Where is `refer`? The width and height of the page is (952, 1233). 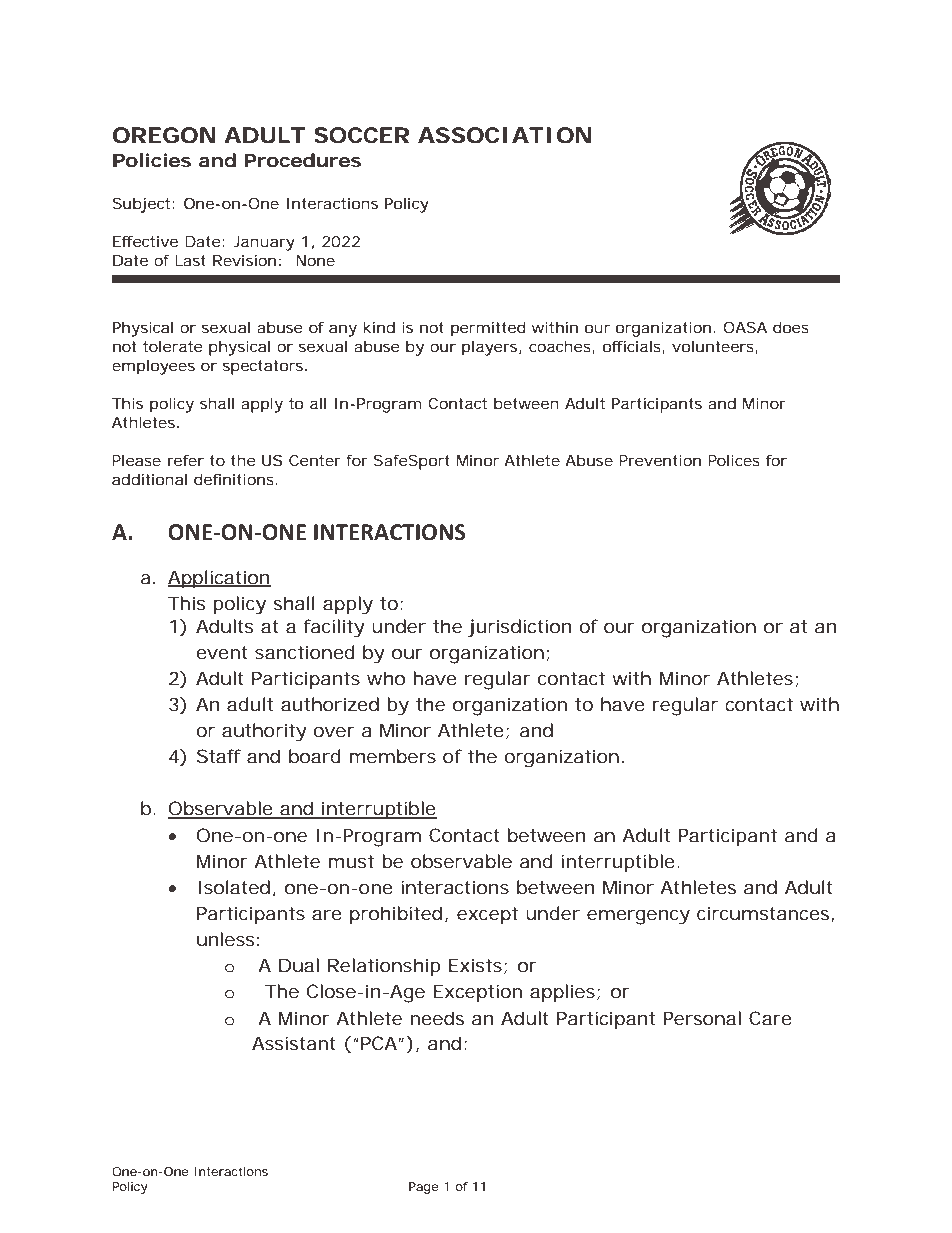 refer is located at coordinates (186, 460).
